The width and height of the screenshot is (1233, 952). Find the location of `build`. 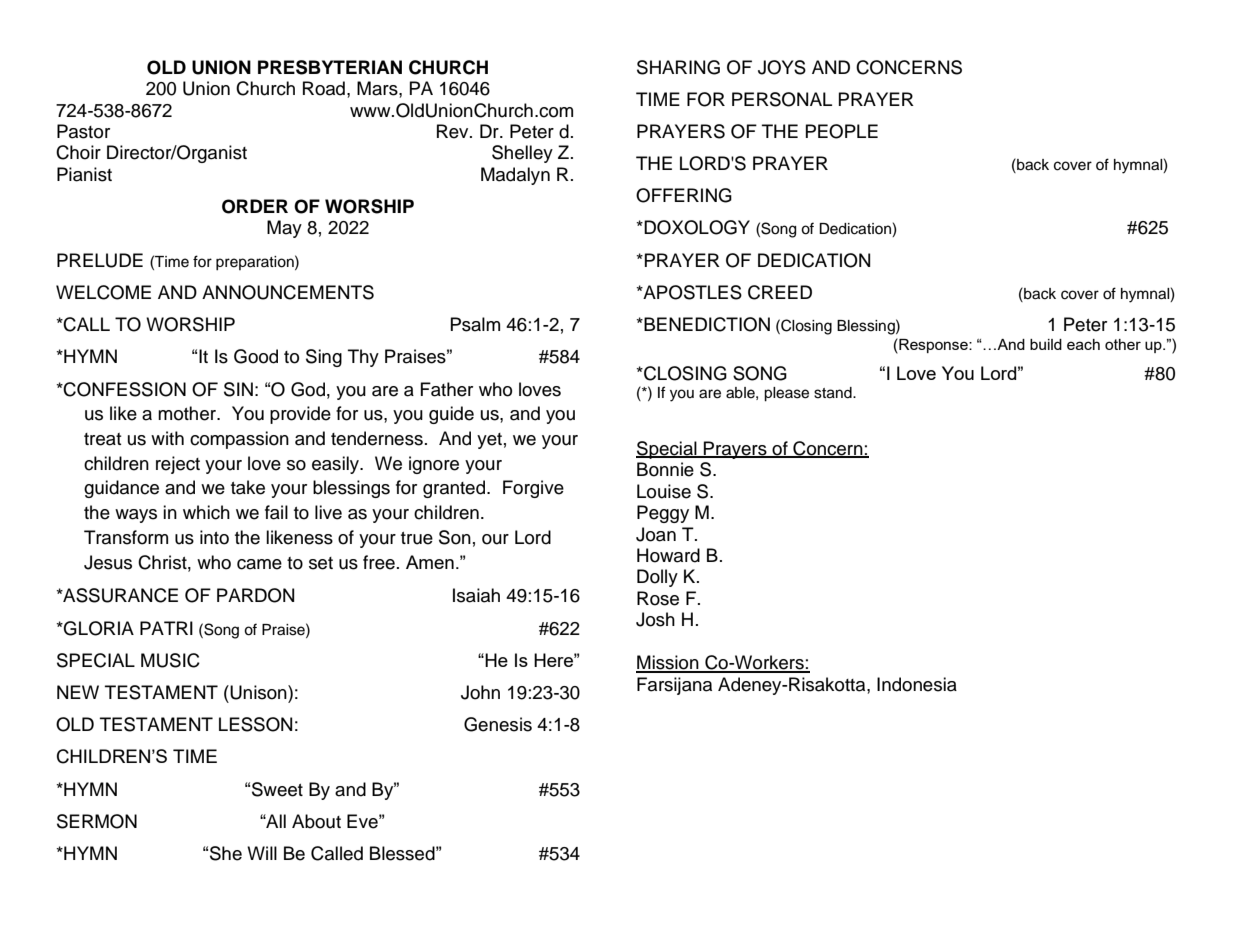

build is located at coordinates (1046, 344).
